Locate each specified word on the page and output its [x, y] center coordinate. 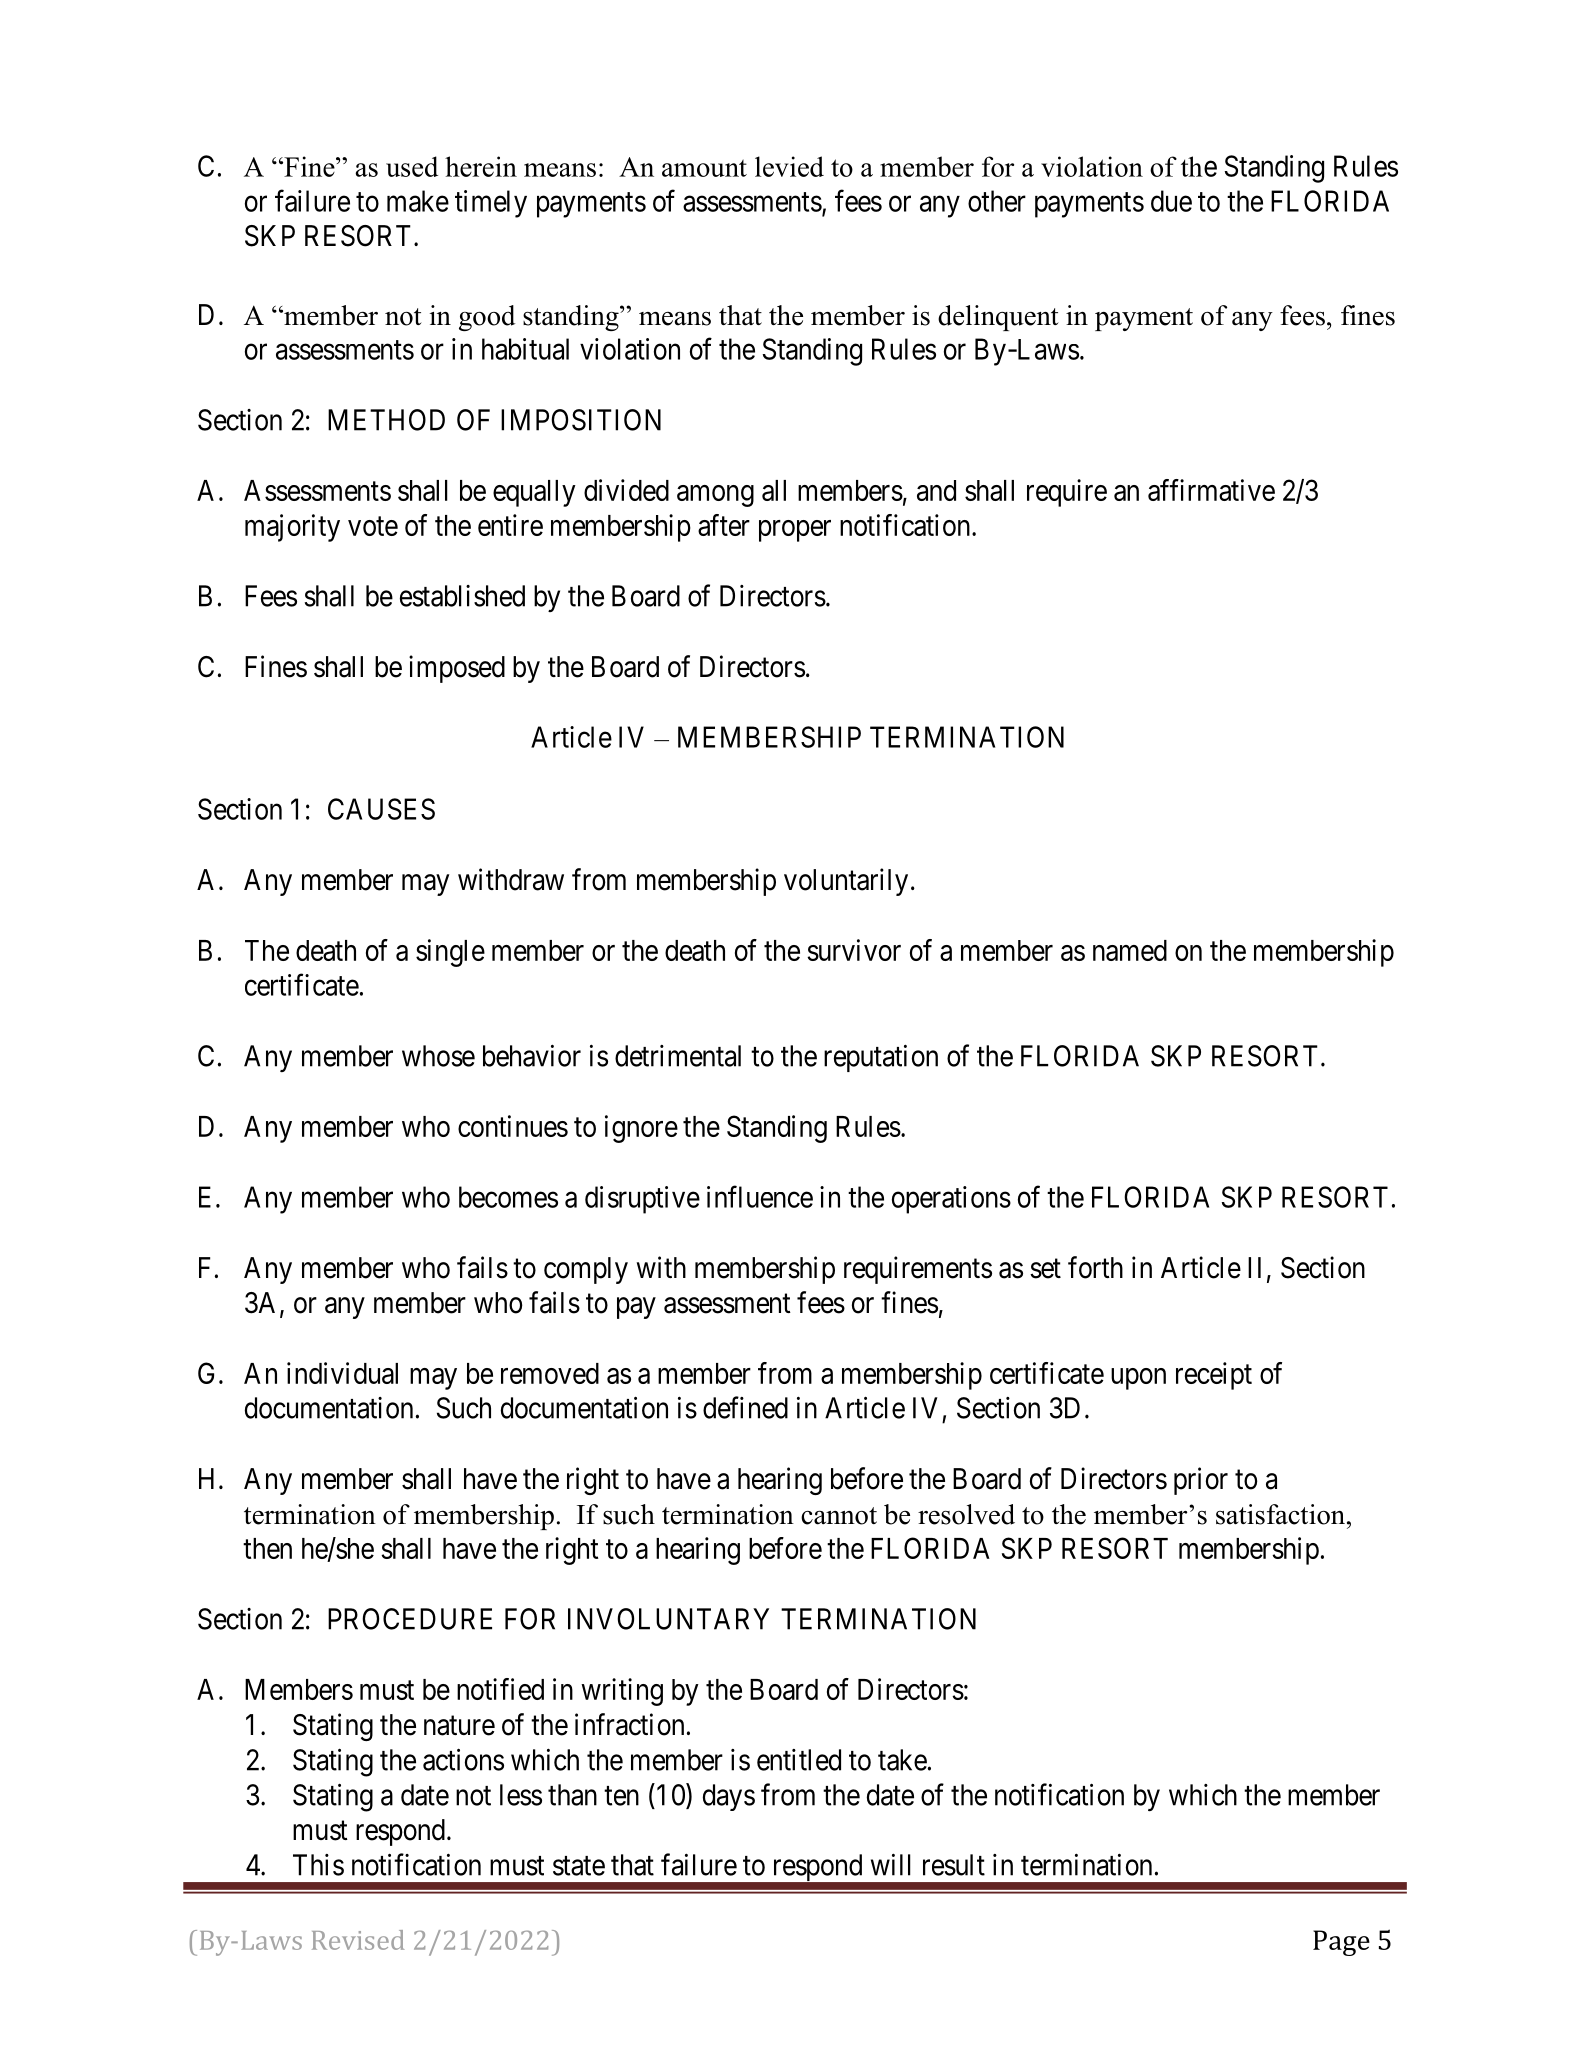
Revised [358, 1940]
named [1130, 950]
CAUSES [381, 809]
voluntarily [846, 882]
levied [789, 166]
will [891, 1865]
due [1171, 201]
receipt [1214, 1376]
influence [760, 1196]
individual [342, 1373]
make [418, 201]
